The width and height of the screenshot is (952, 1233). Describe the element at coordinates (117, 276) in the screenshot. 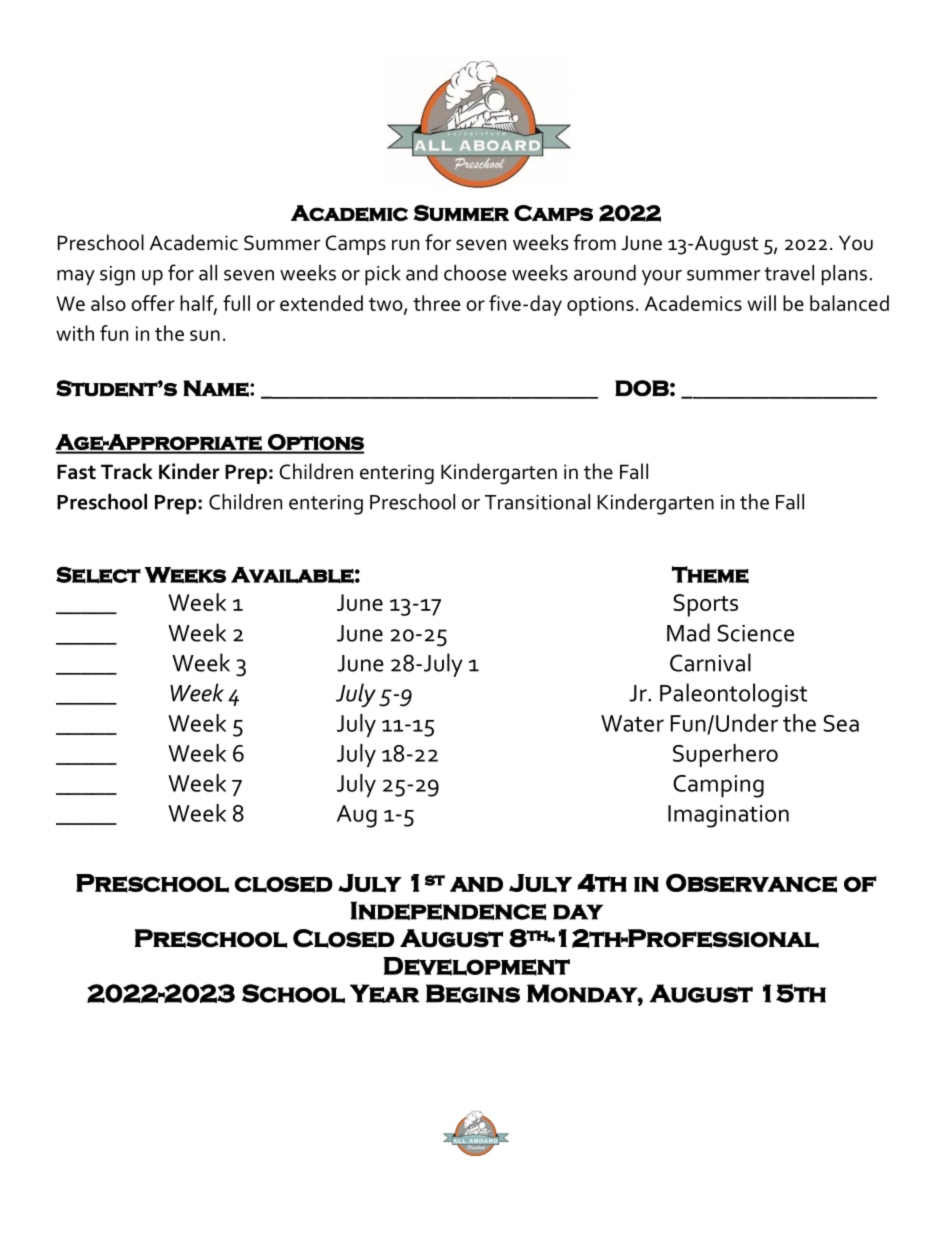

I see `sign` at that location.
